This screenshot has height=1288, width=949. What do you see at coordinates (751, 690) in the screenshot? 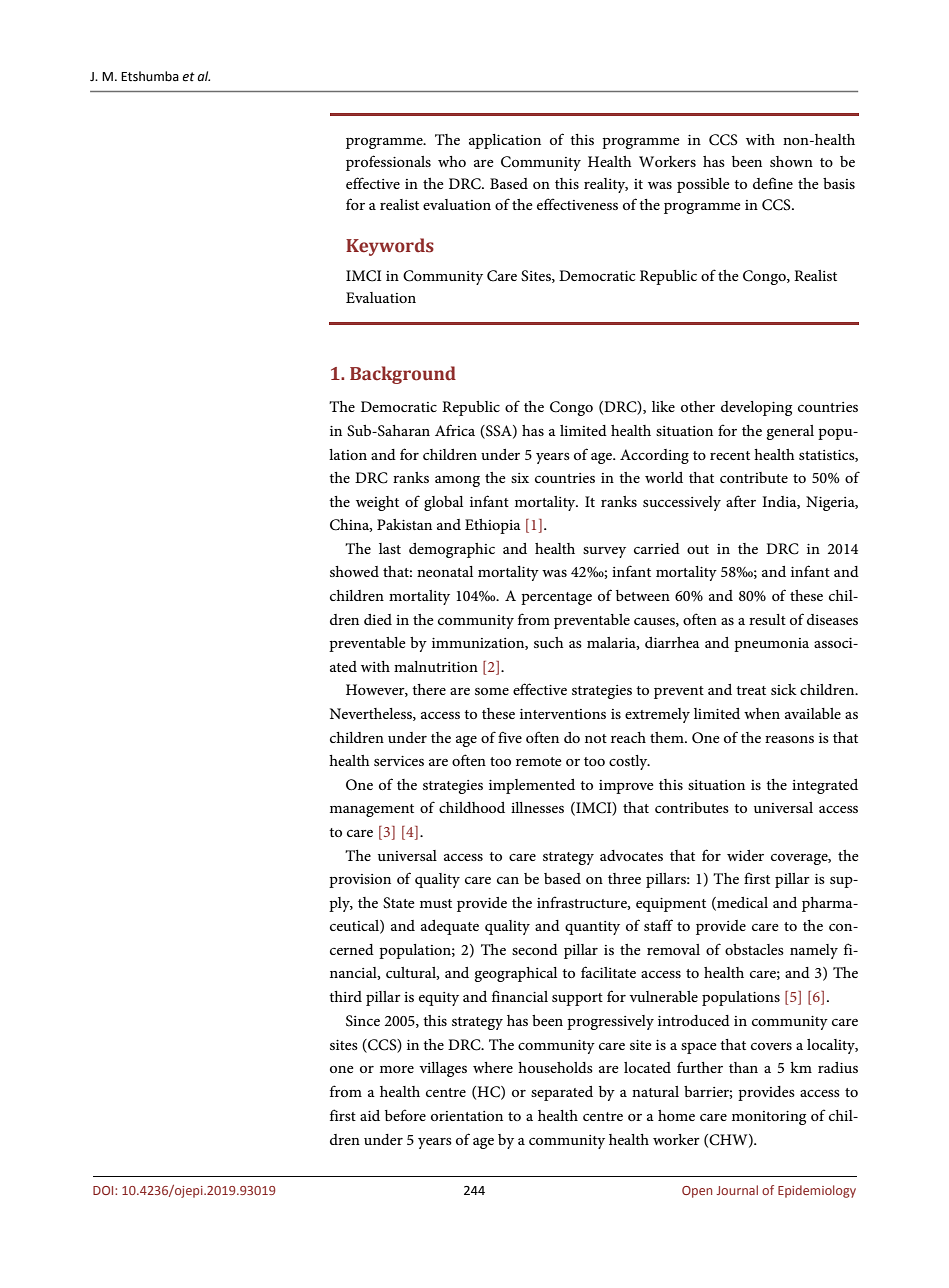
I see `treat` at bounding box center [751, 690].
